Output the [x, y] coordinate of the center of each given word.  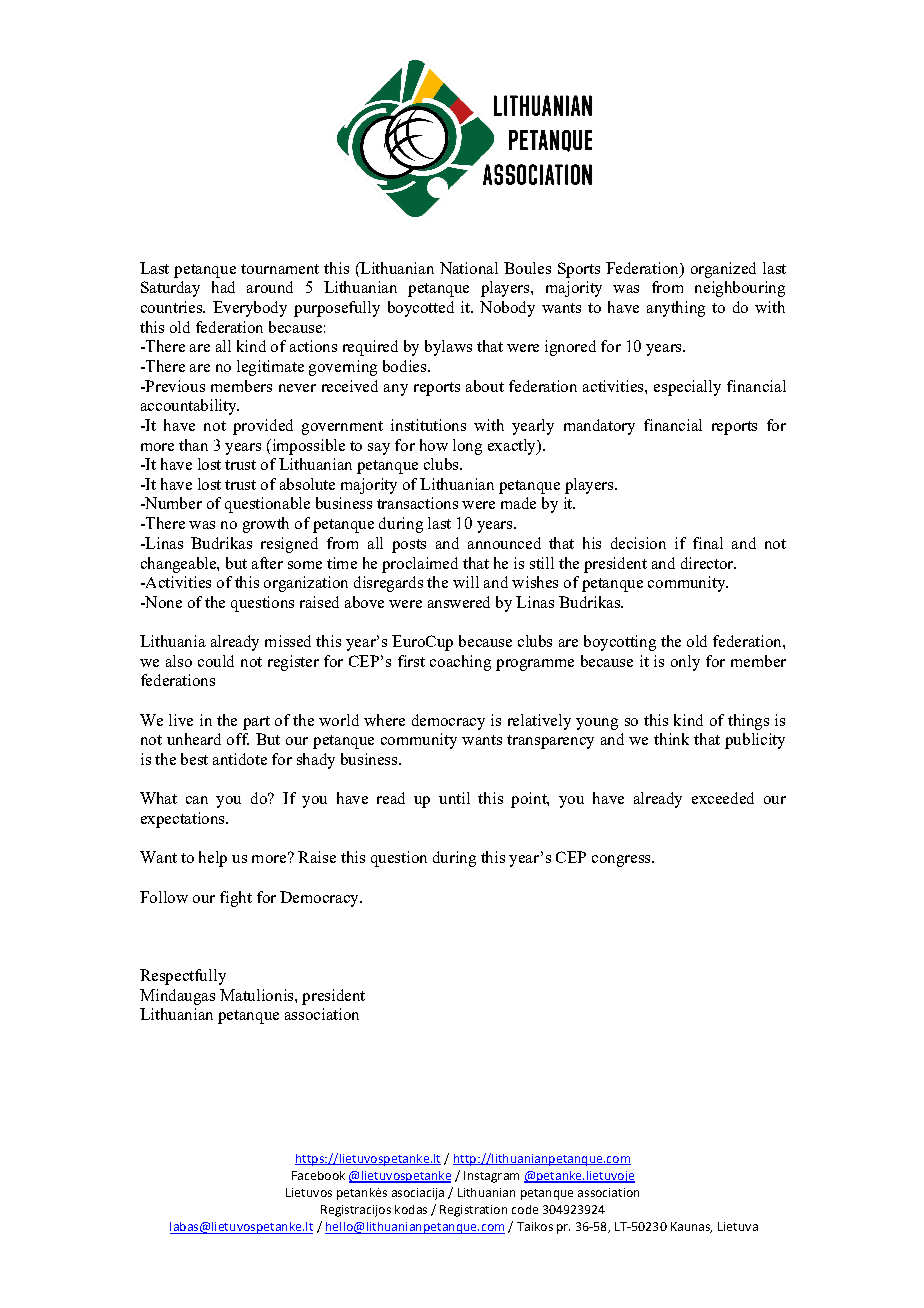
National [469, 268]
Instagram [491, 1177]
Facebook [318, 1175]
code [525, 1209]
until [454, 798]
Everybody [250, 309]
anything [676, 309]
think [671, 739]
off [238, 739]
